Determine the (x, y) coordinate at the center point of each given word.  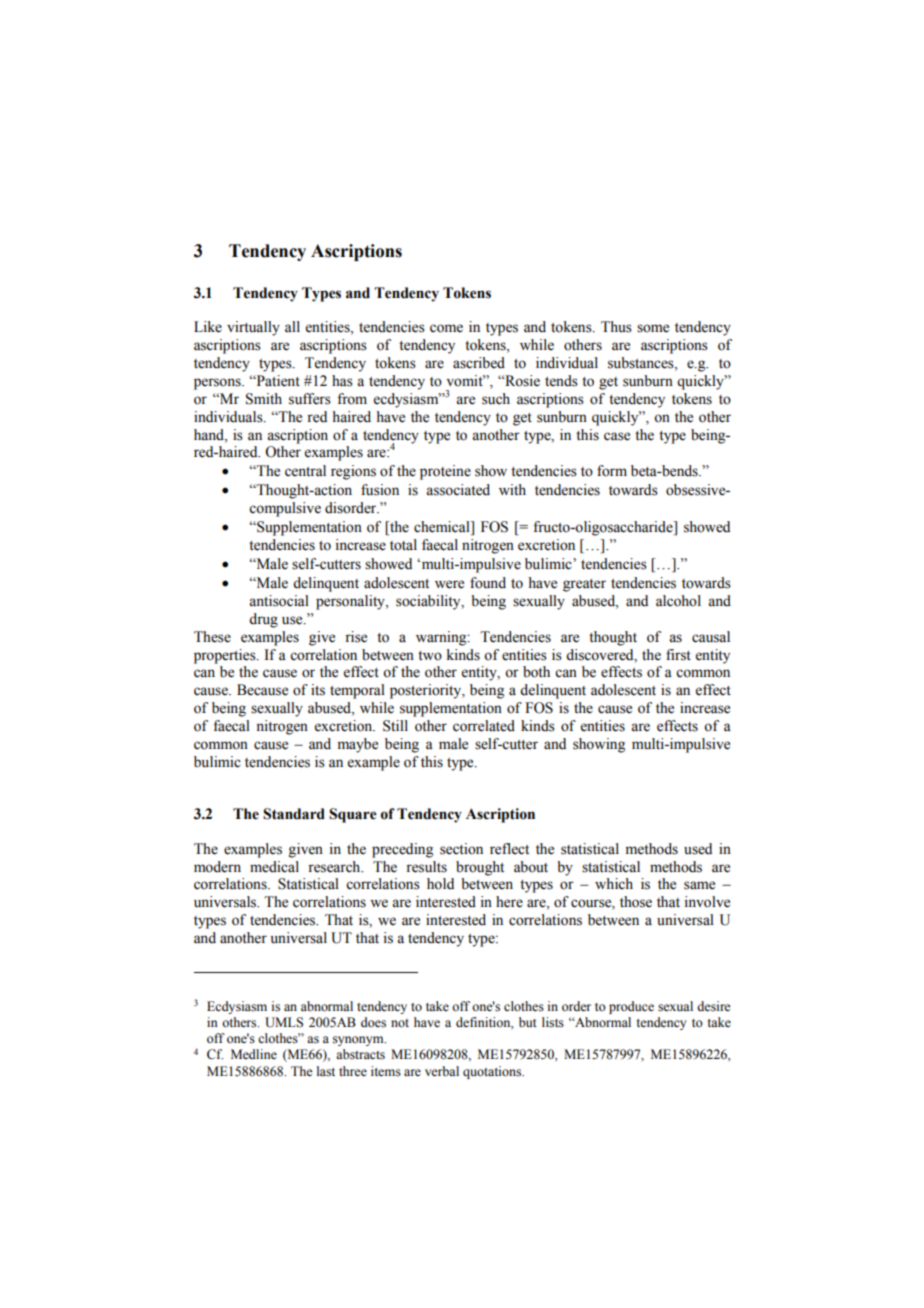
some (653, 328)
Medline (254, 1054)
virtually (253, 328)
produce (631, 1007)
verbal (442, 1071)
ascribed (479, 363)
